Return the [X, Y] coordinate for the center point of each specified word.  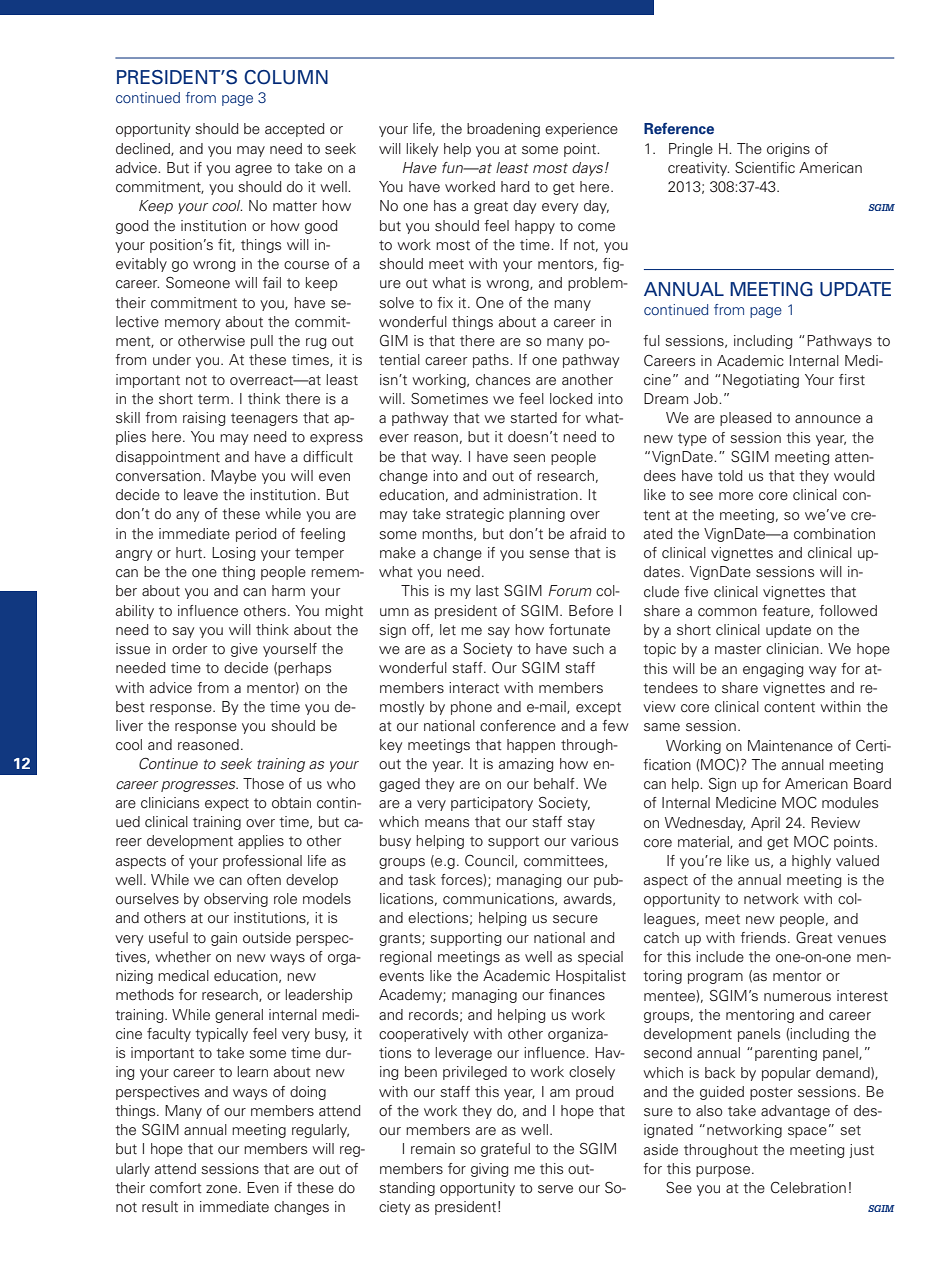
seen [529, 458]
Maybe [233, 477]
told [730, 476]
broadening [503, 130]
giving [489, 1170]
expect [227, 804]
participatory [492, 804]
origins [788, 150]
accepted [295, 130]
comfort [176, 1188]
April [765, 824]
